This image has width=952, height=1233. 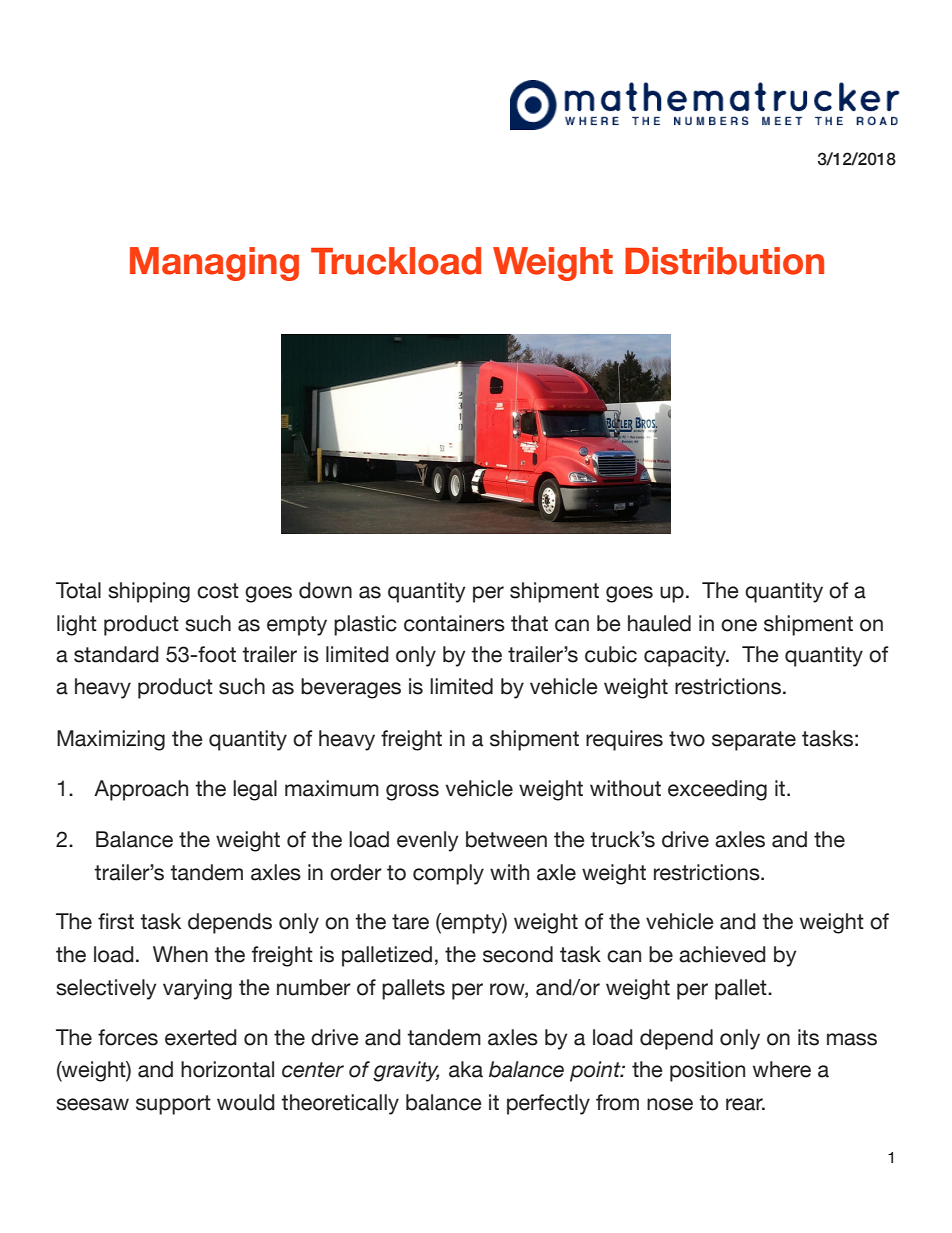 I want to click on containers, so click(x=454, y=623).
